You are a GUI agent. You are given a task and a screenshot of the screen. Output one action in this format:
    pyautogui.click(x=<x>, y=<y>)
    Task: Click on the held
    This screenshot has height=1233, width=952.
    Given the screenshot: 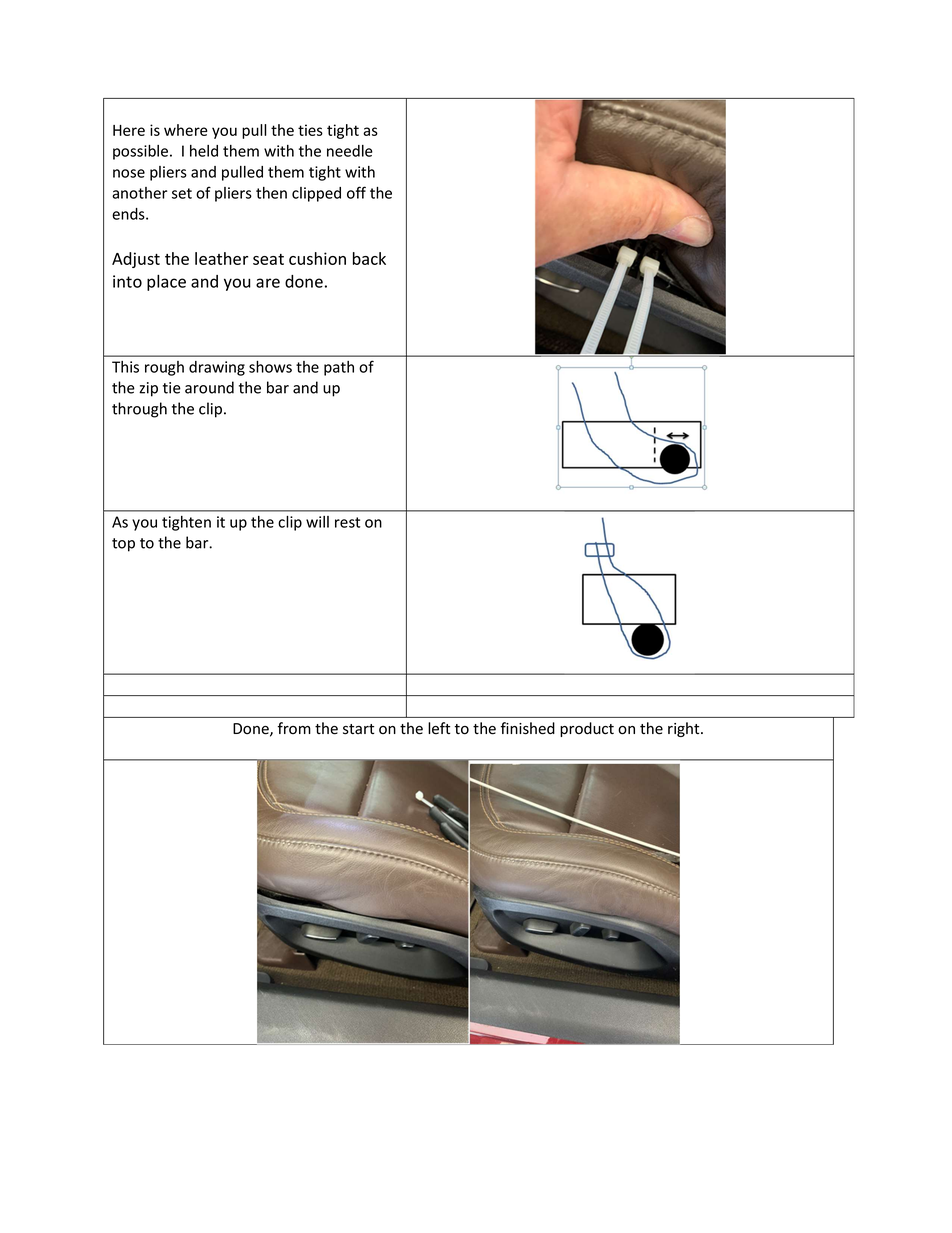 What is the action you would take?
    pyautogui.click(x=204, y=151)
